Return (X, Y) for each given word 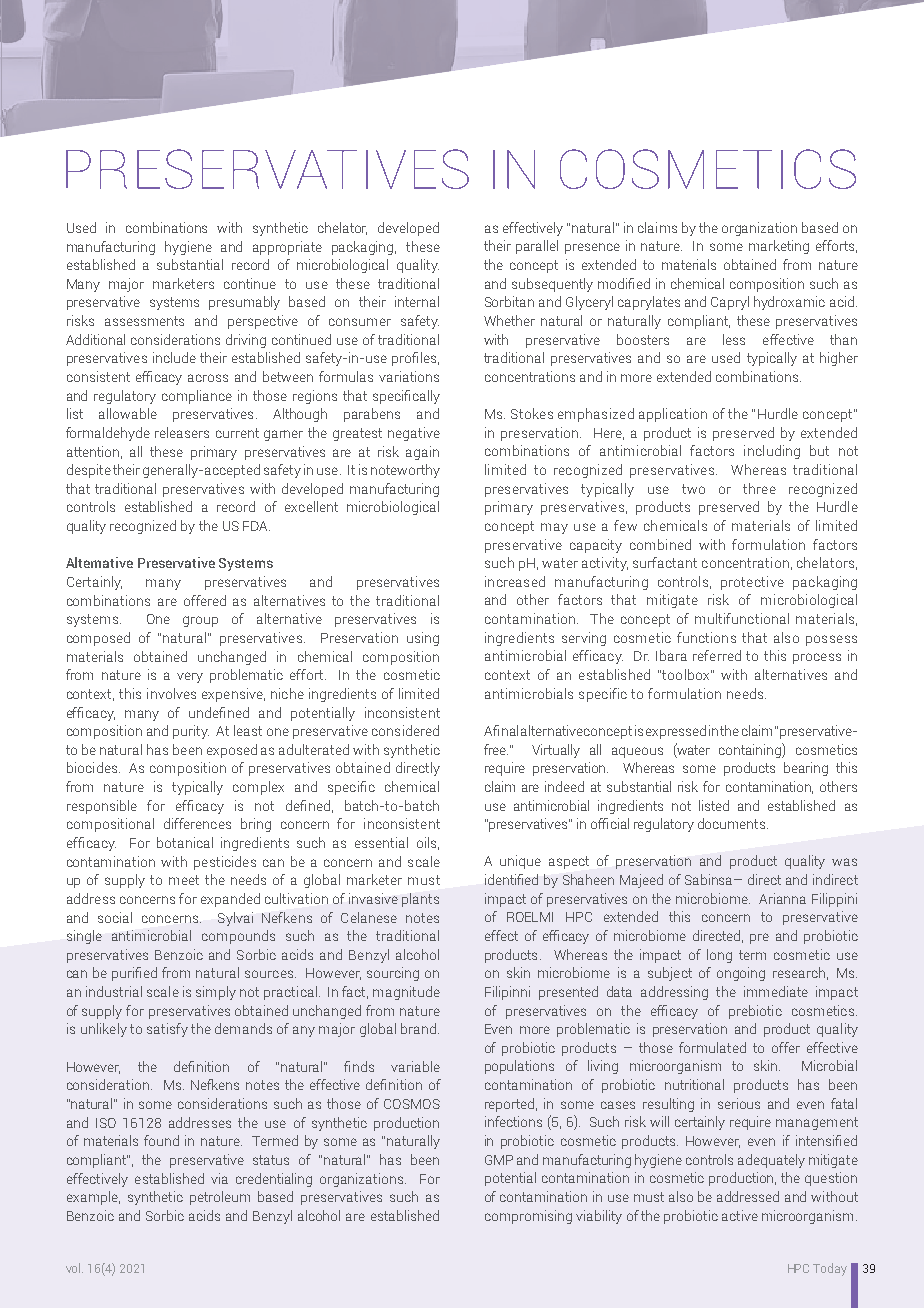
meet (184, 880)
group (200, 621)
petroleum (220, 1198)
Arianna (782, 898)
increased (515, 581)
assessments (144, 321)
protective (752, 583)
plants (420, 900)
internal (417, 301)
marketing (779, 247)
